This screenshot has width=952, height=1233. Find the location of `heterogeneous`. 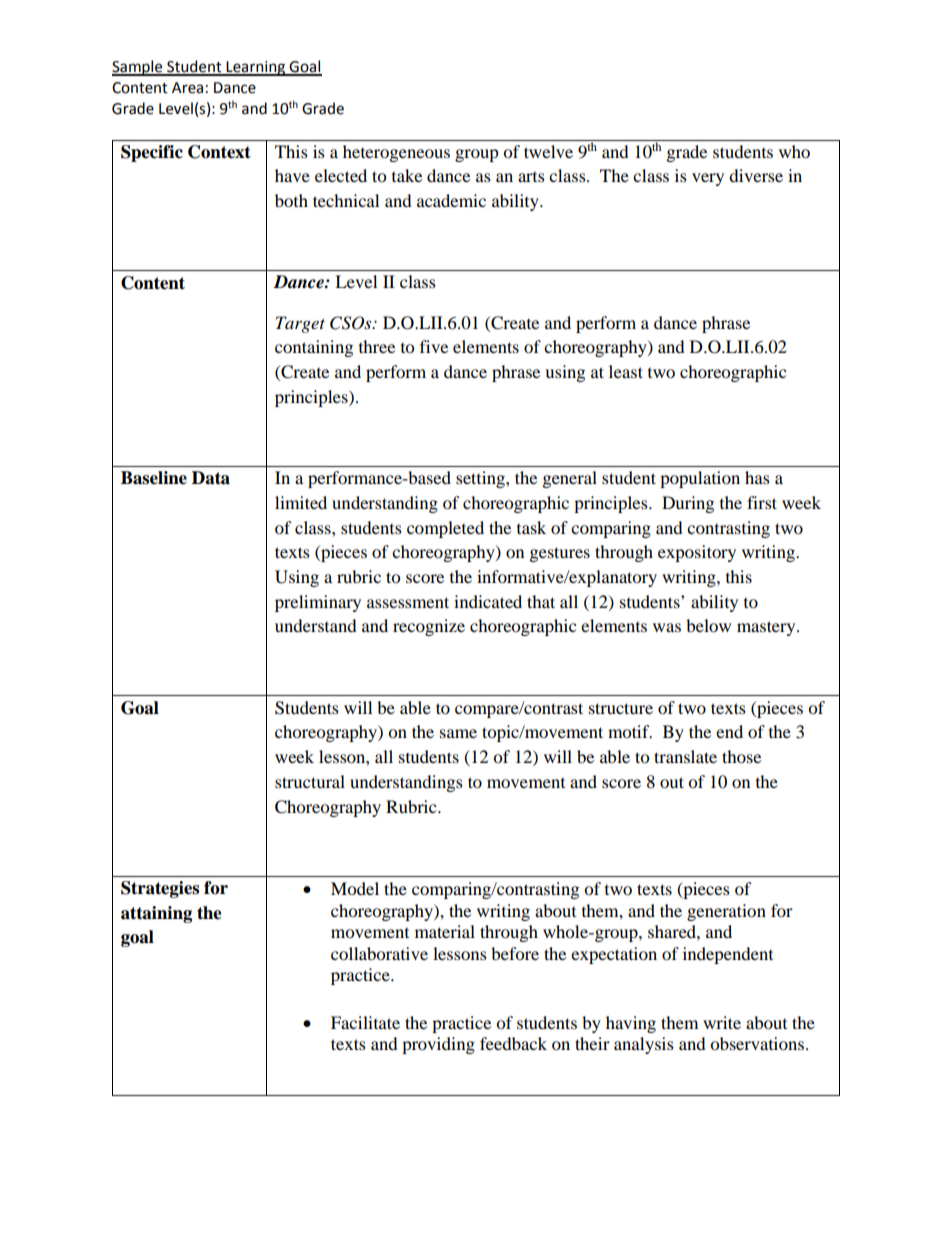

heterogeneous is located at coordinates (396, 153).
